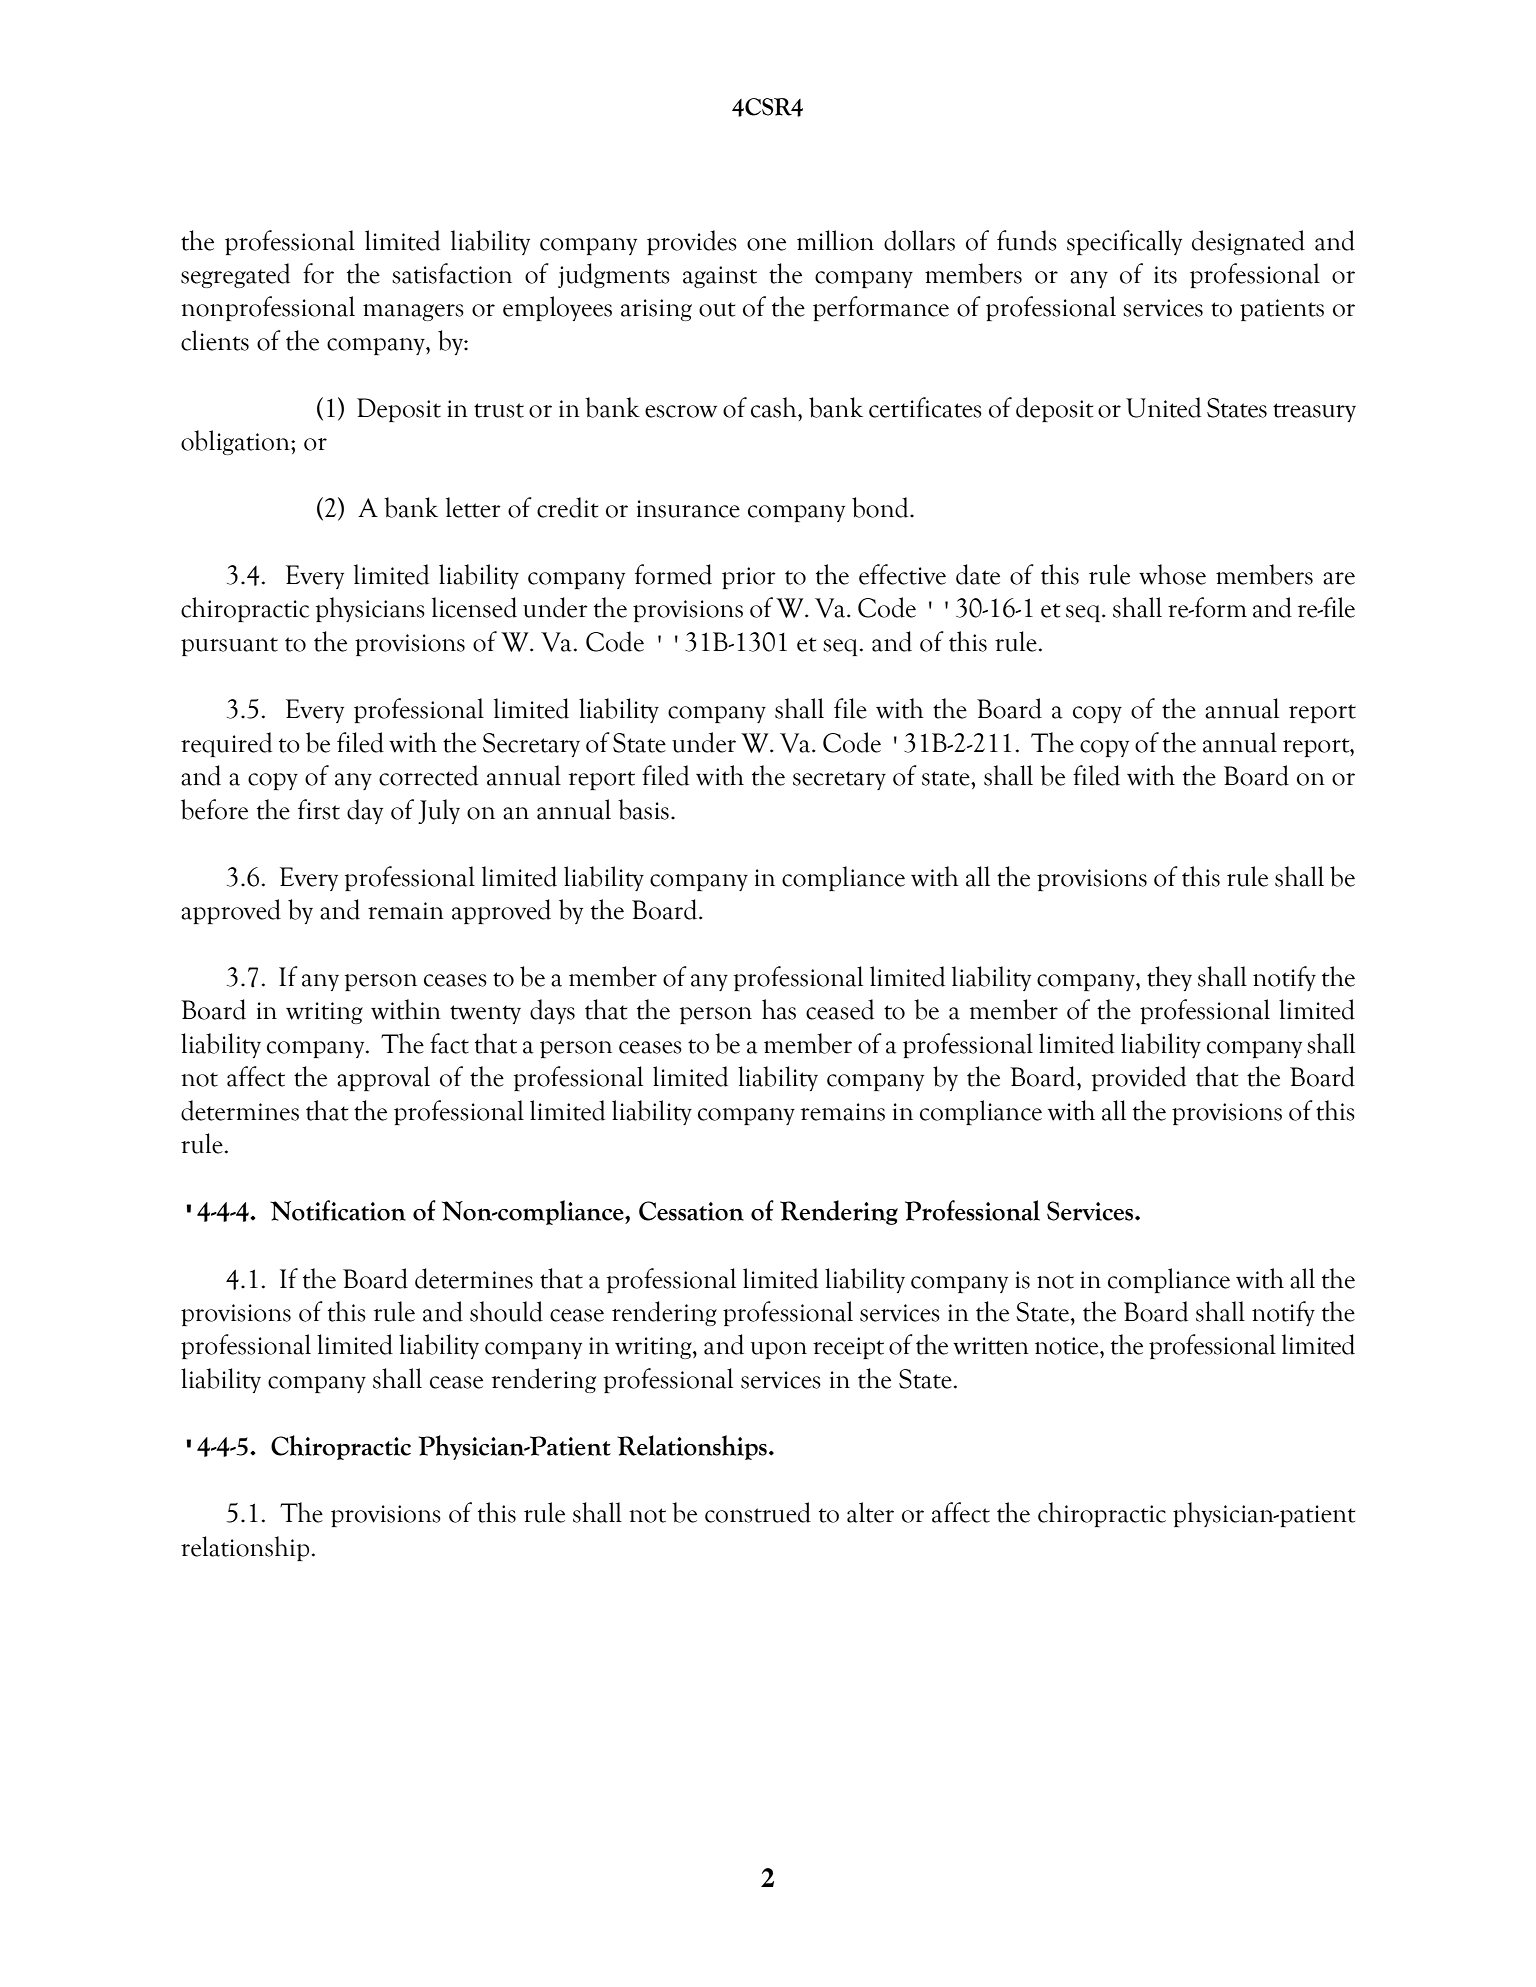  I want to click on should, so click(506, 1311).
